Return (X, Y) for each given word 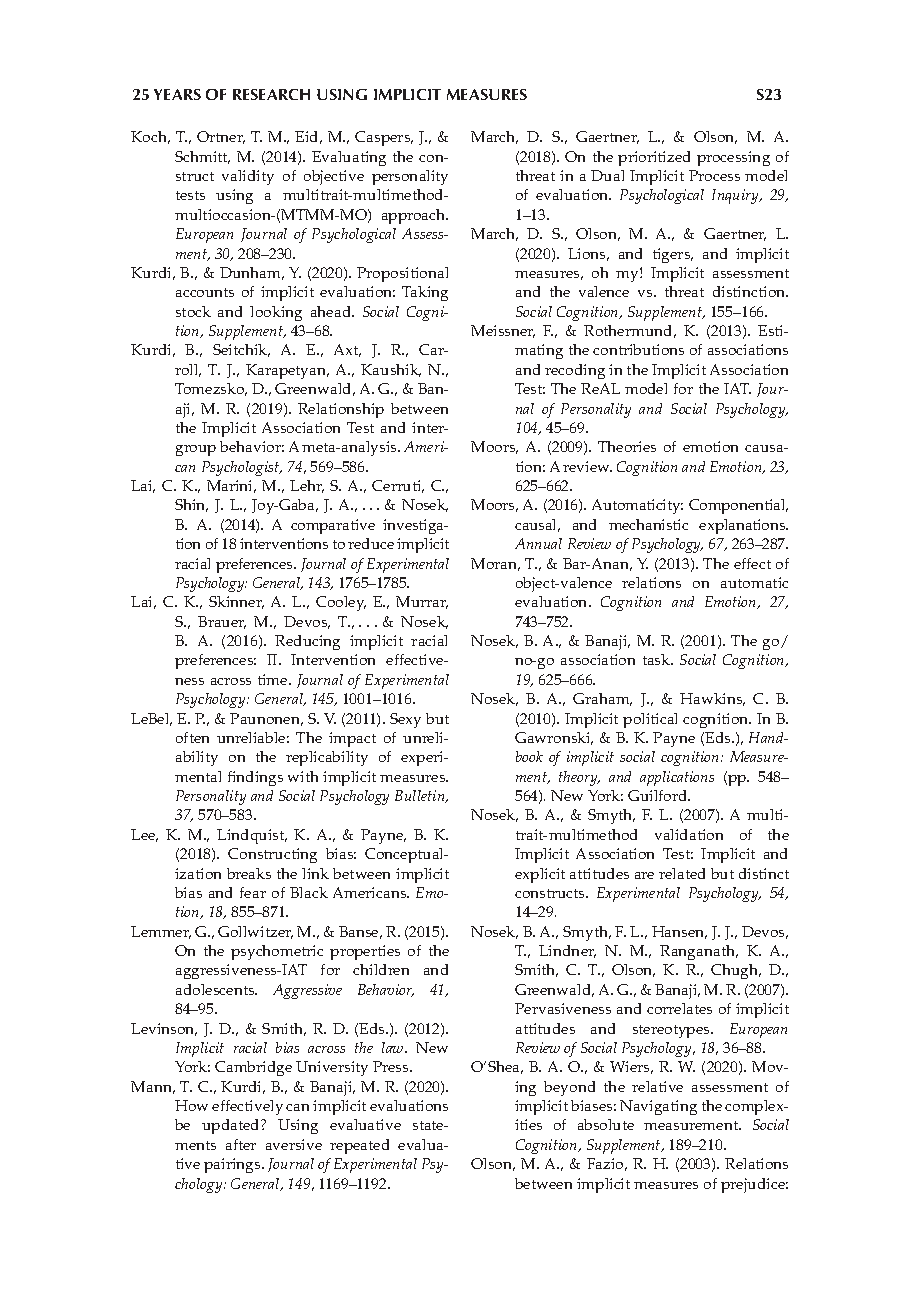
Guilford (659, 795)
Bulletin (421, 796)
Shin (191, 505)
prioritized (654, 158)
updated (232, 1126)
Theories (627, 446)
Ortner (221, 137)
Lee (144, 835)
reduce (371, 543)
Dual (607, 175)
